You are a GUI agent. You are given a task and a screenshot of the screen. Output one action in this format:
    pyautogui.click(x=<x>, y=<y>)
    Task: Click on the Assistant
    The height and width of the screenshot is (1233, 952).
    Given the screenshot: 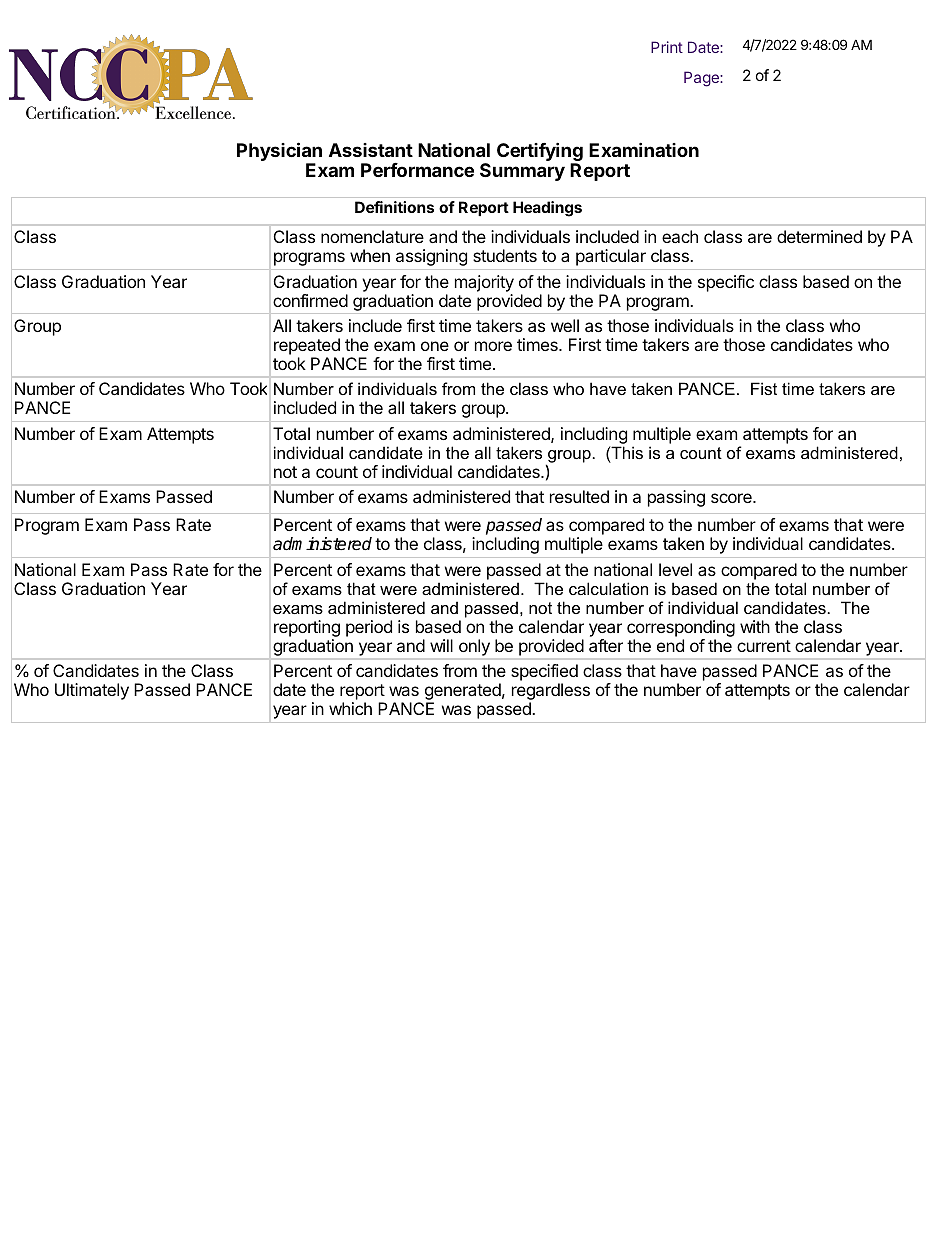 What is the action you would take?
    pyautogui.click(x=371, y=150)
